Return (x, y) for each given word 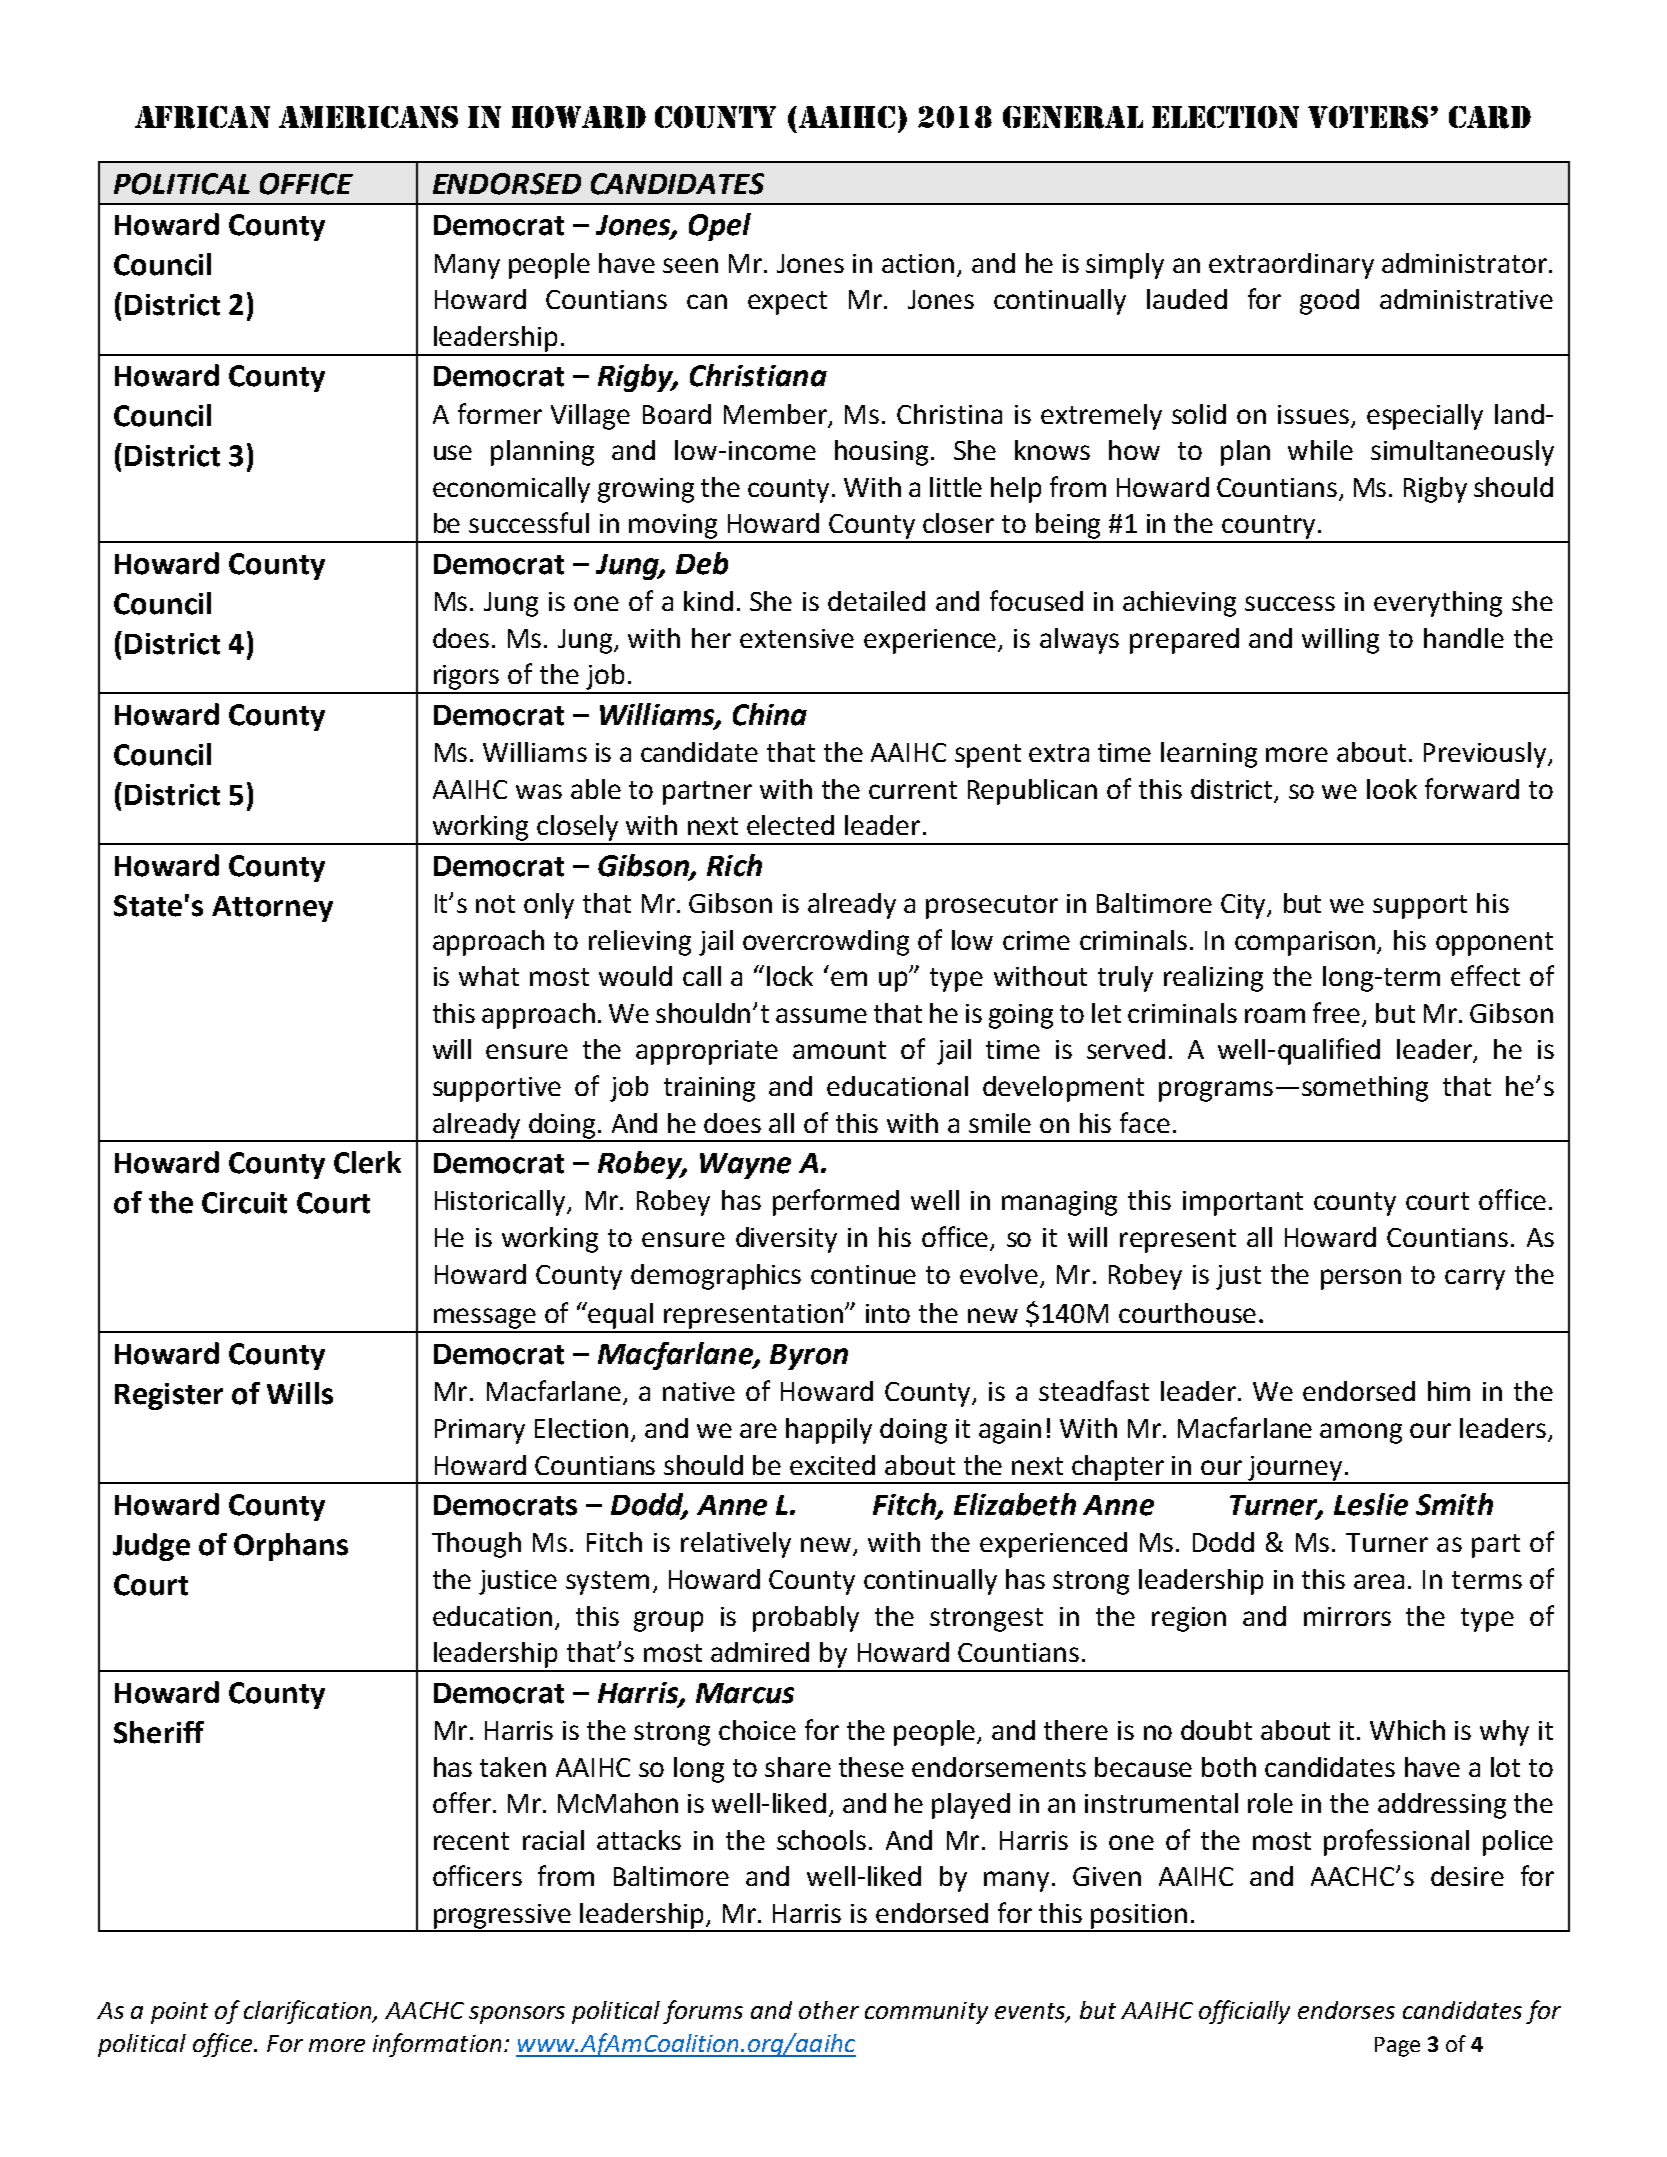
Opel (720, 227)
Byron (809, 1357)
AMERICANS (368, 117)
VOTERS (1368, 117)
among (1361, 1433)
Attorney (272, 909)
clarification (309, 2012)
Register (169, 1396)
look (1392, 789)
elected (790, 825)
